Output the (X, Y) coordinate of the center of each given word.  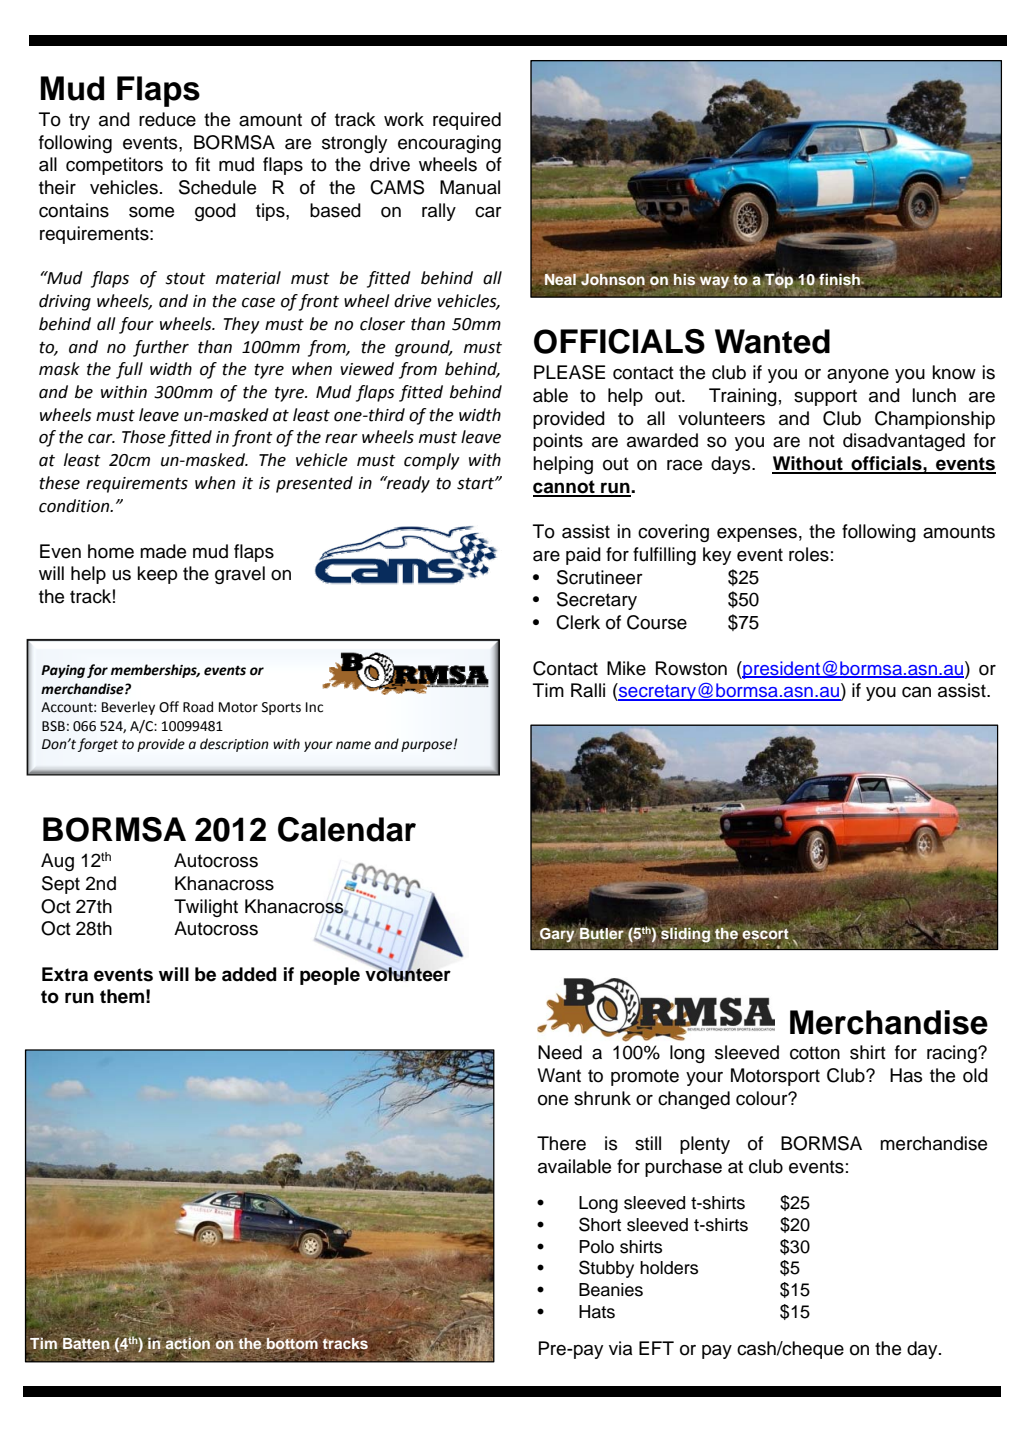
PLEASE (569, 372)
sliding (685, 935)
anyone (858, 376)
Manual (470, 187)
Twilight (206, 908)
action (186, 1343)
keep (157, 575)
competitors (114, 166)
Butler (601, 932)
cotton (815, 1053)
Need (560, 1052)
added (249, 974)
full (129, 370)
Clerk (578, 622)
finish (840, 281)
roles (809, 554)
